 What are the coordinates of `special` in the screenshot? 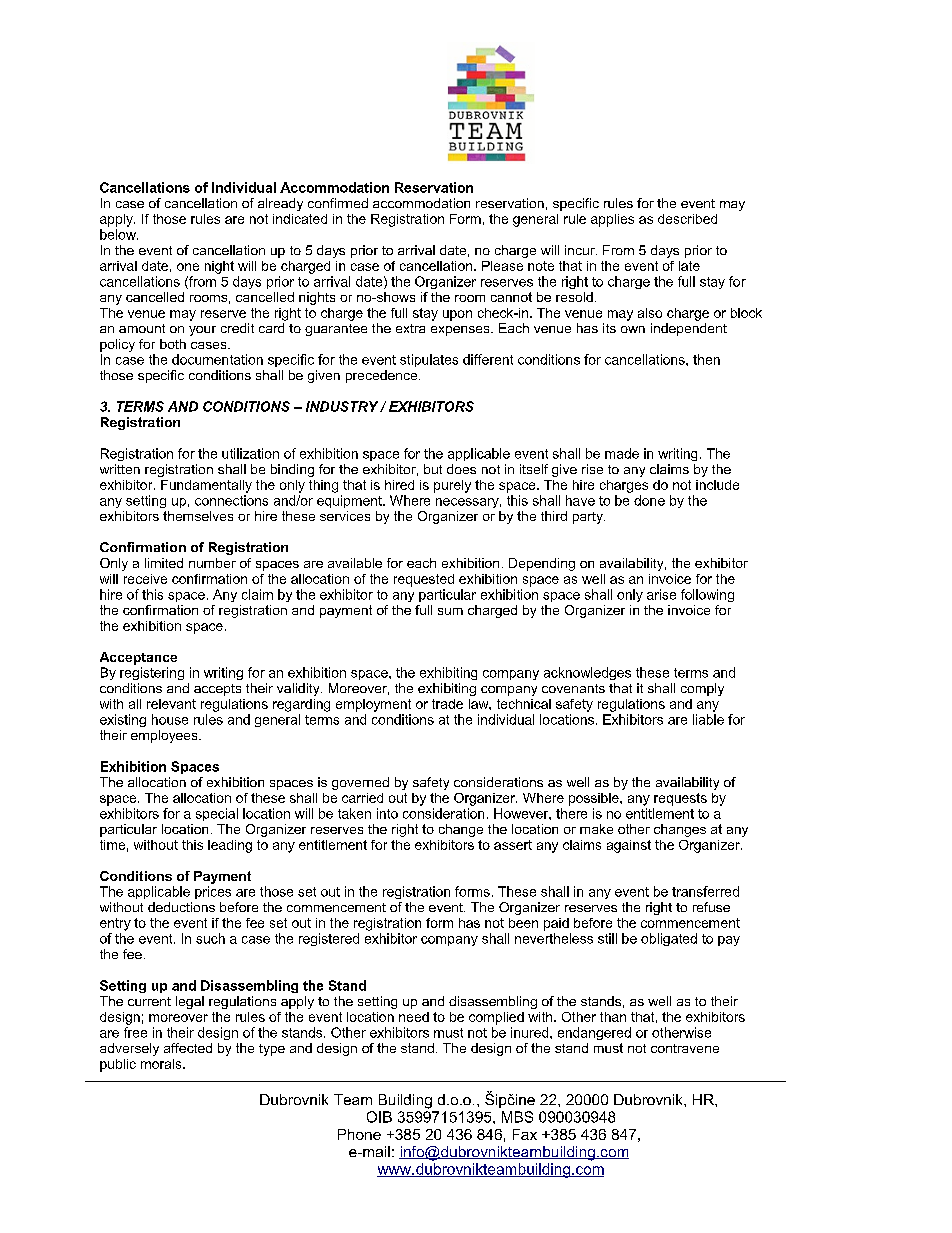 It's located at (217, 814).
